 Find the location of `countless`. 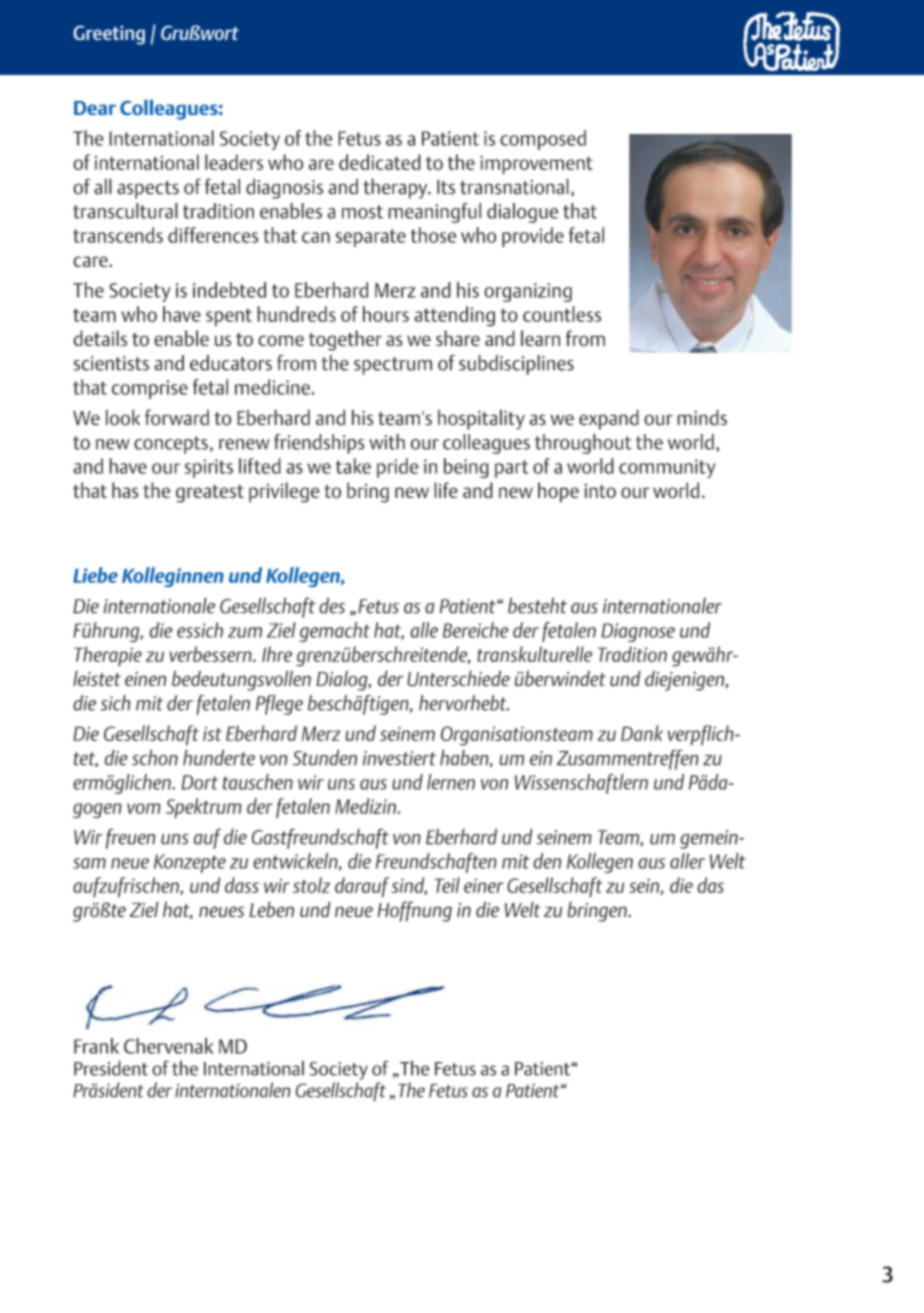

countless is located at coordinates (562, 314).
